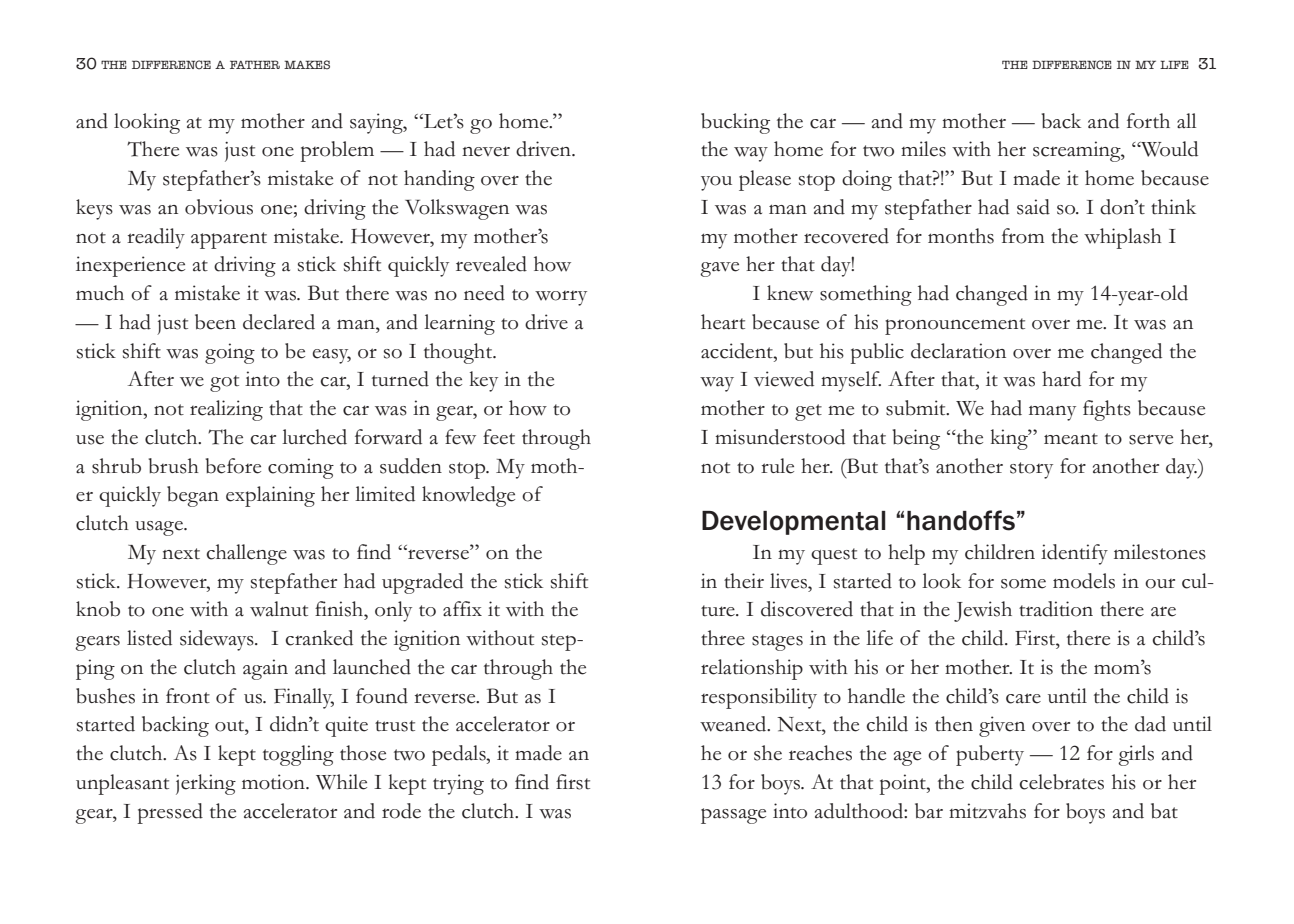  Describe the element at coordinates (723, 322) in the screenshot. I see `heart` at that location.
